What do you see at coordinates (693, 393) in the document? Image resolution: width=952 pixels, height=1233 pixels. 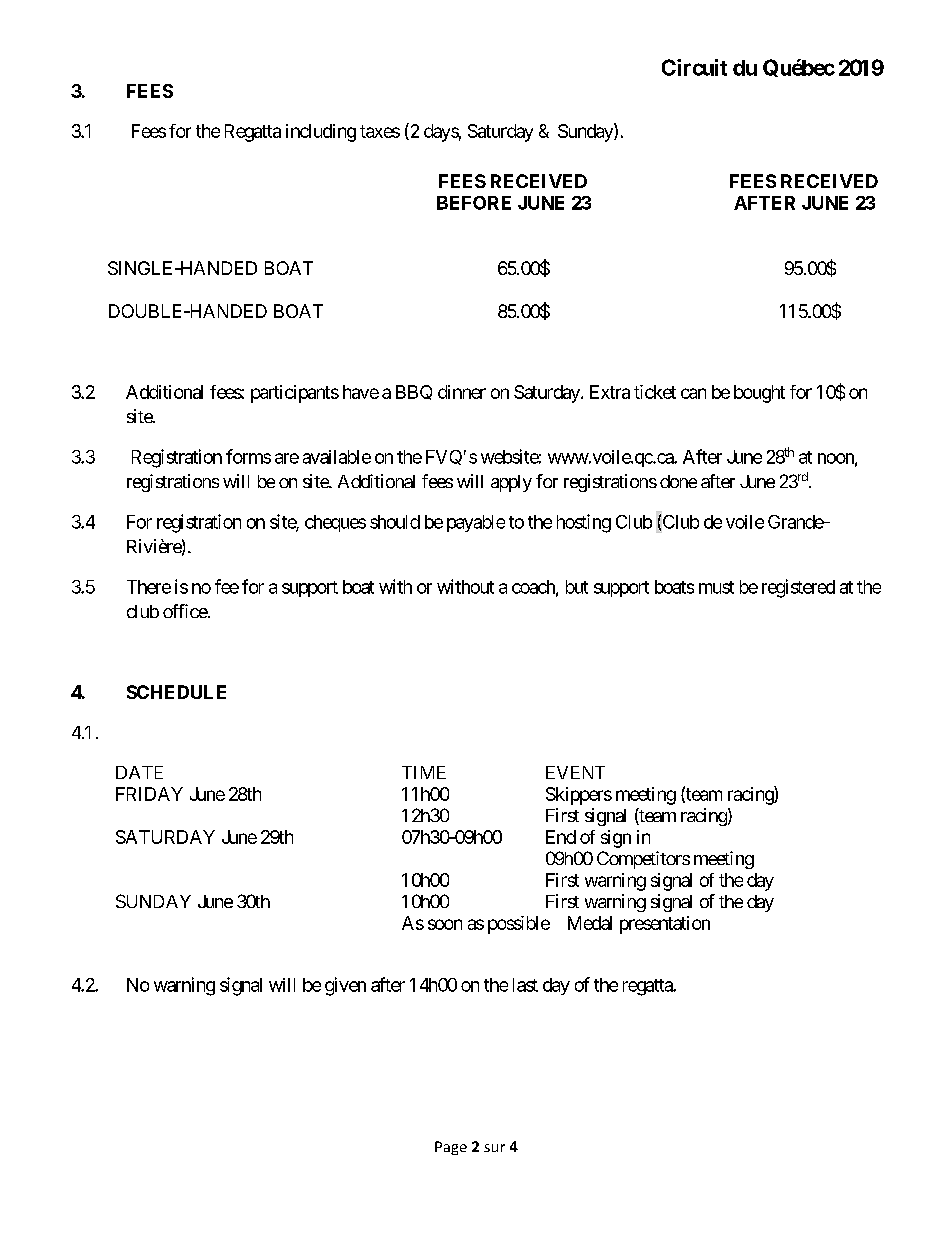 I see `can` at bounding box center [693, 393].
